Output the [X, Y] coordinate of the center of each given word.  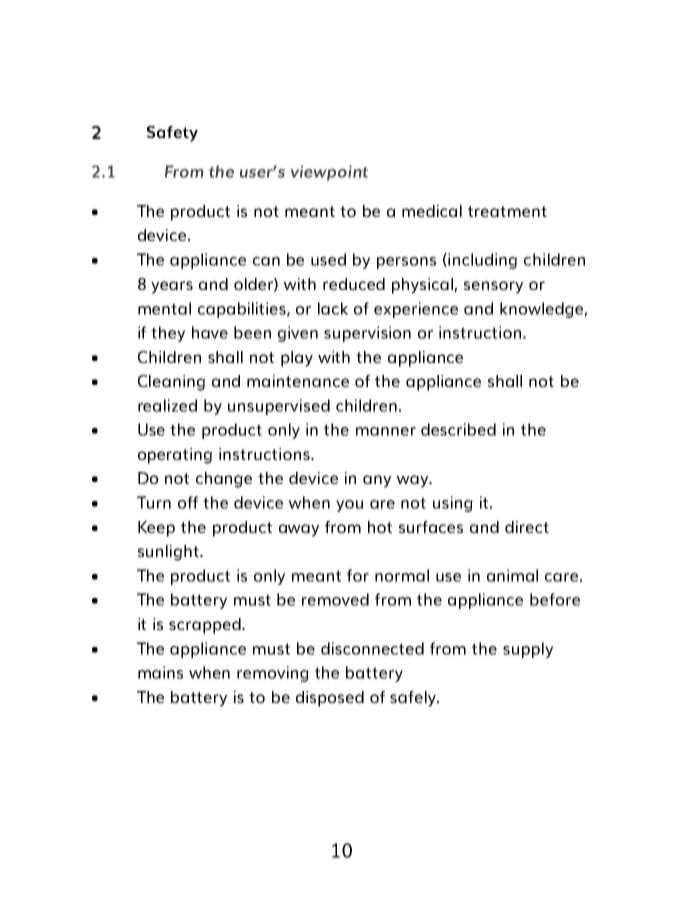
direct [527, 527]
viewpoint [329, 173]
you [349, 506]
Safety [172, 134]
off [188, 502]
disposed [330, 699]
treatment [507, 211]
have [210, 332]
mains [160, 672]
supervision [367, 334]
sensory [494, 287]
